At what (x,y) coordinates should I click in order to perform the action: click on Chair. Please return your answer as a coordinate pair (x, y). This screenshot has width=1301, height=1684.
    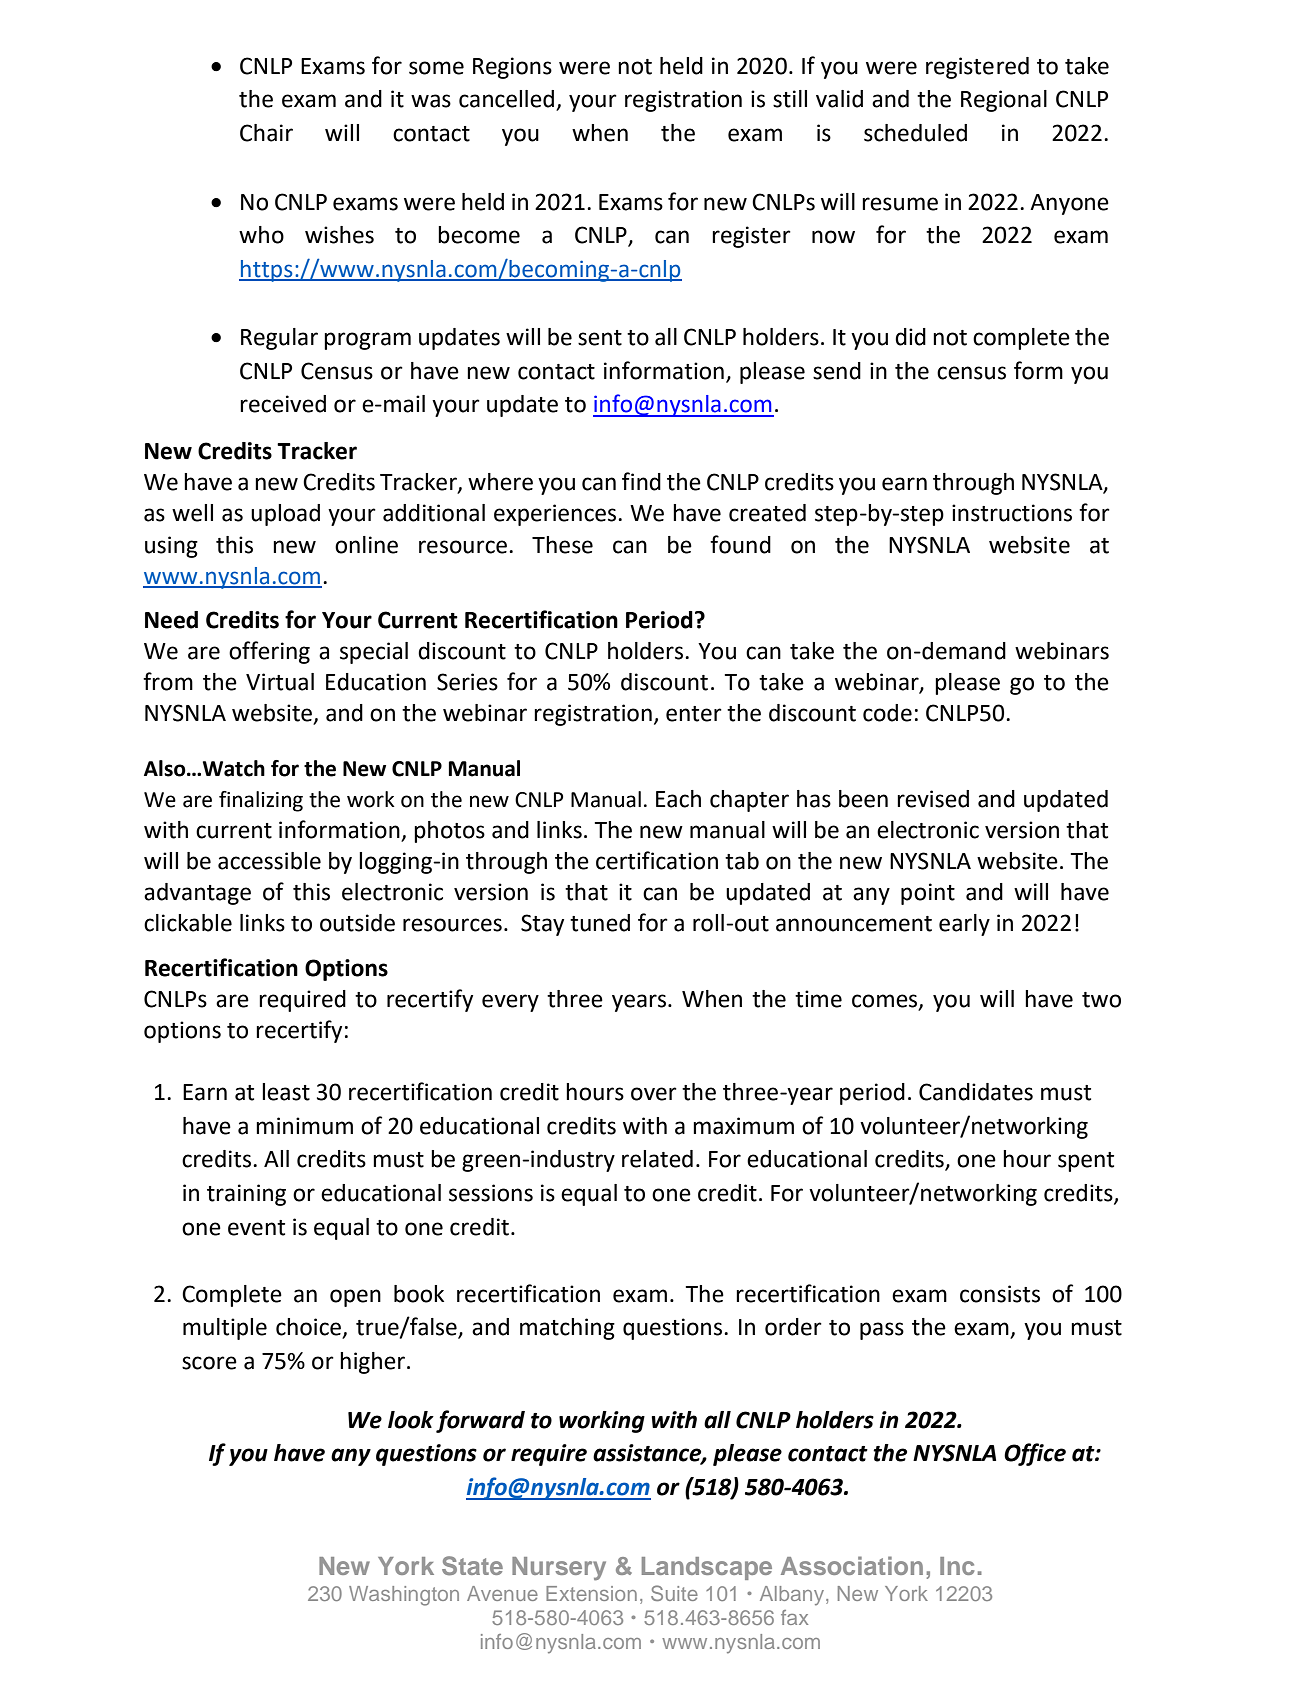
    Looking at the image, I should click on (266, 133).
